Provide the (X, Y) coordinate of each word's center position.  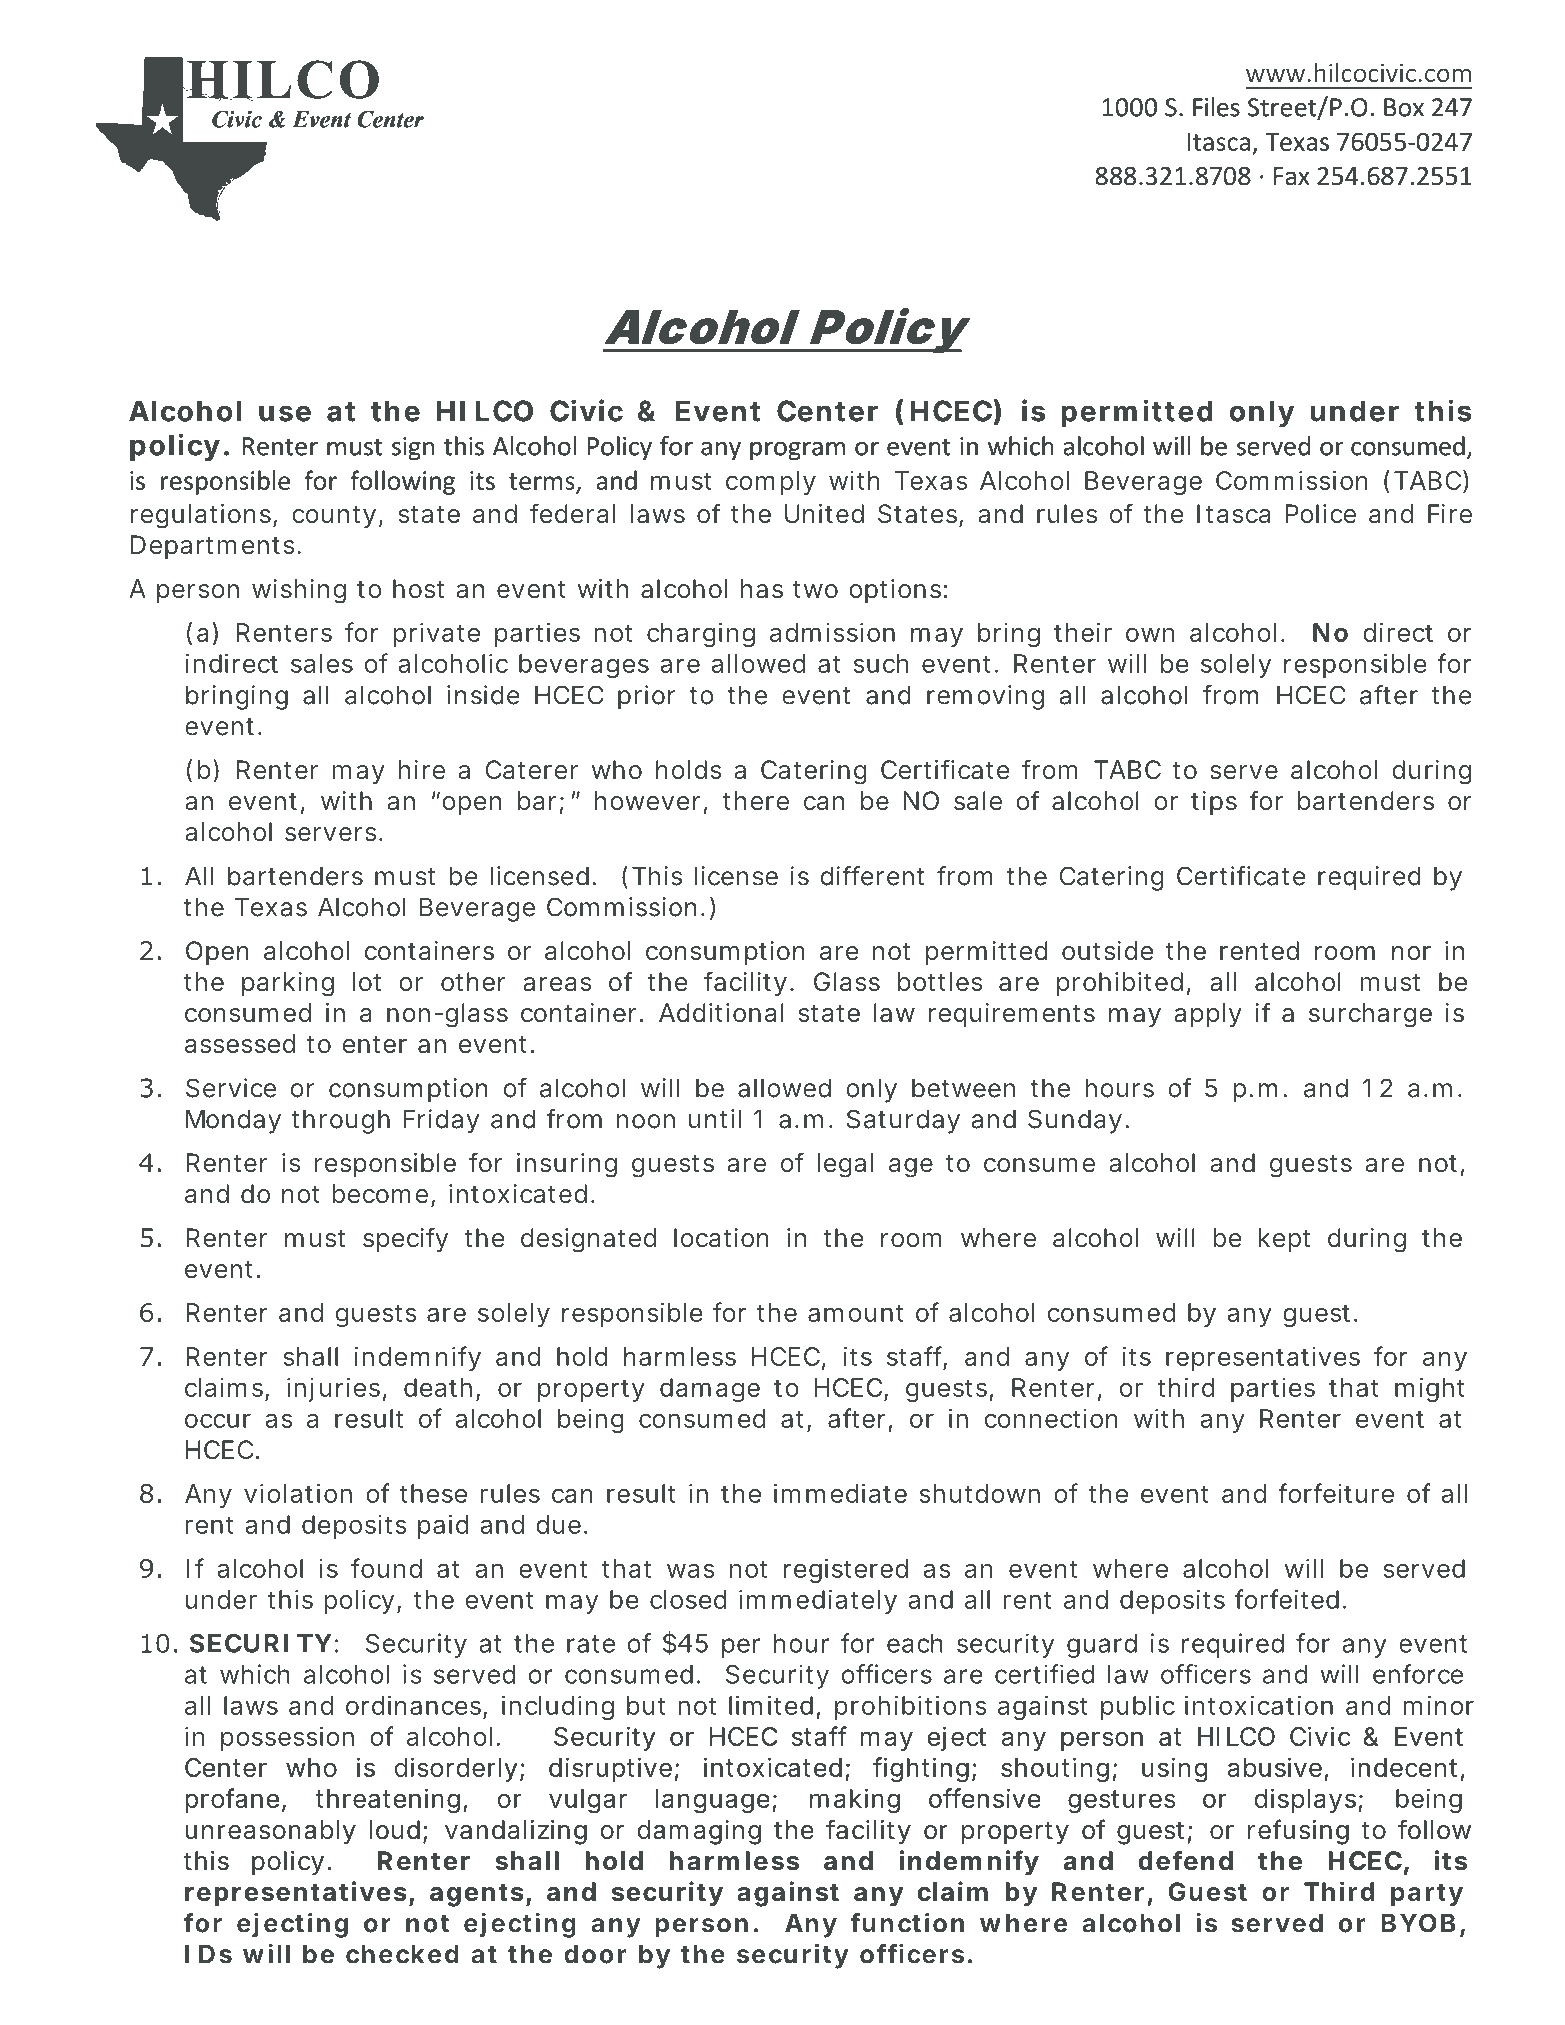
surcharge (1370, 1015)
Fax (1292, 176)
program (797, 451)
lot (367, 982)
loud (394, 1830)
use (285, 413)
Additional (721, 1013)
